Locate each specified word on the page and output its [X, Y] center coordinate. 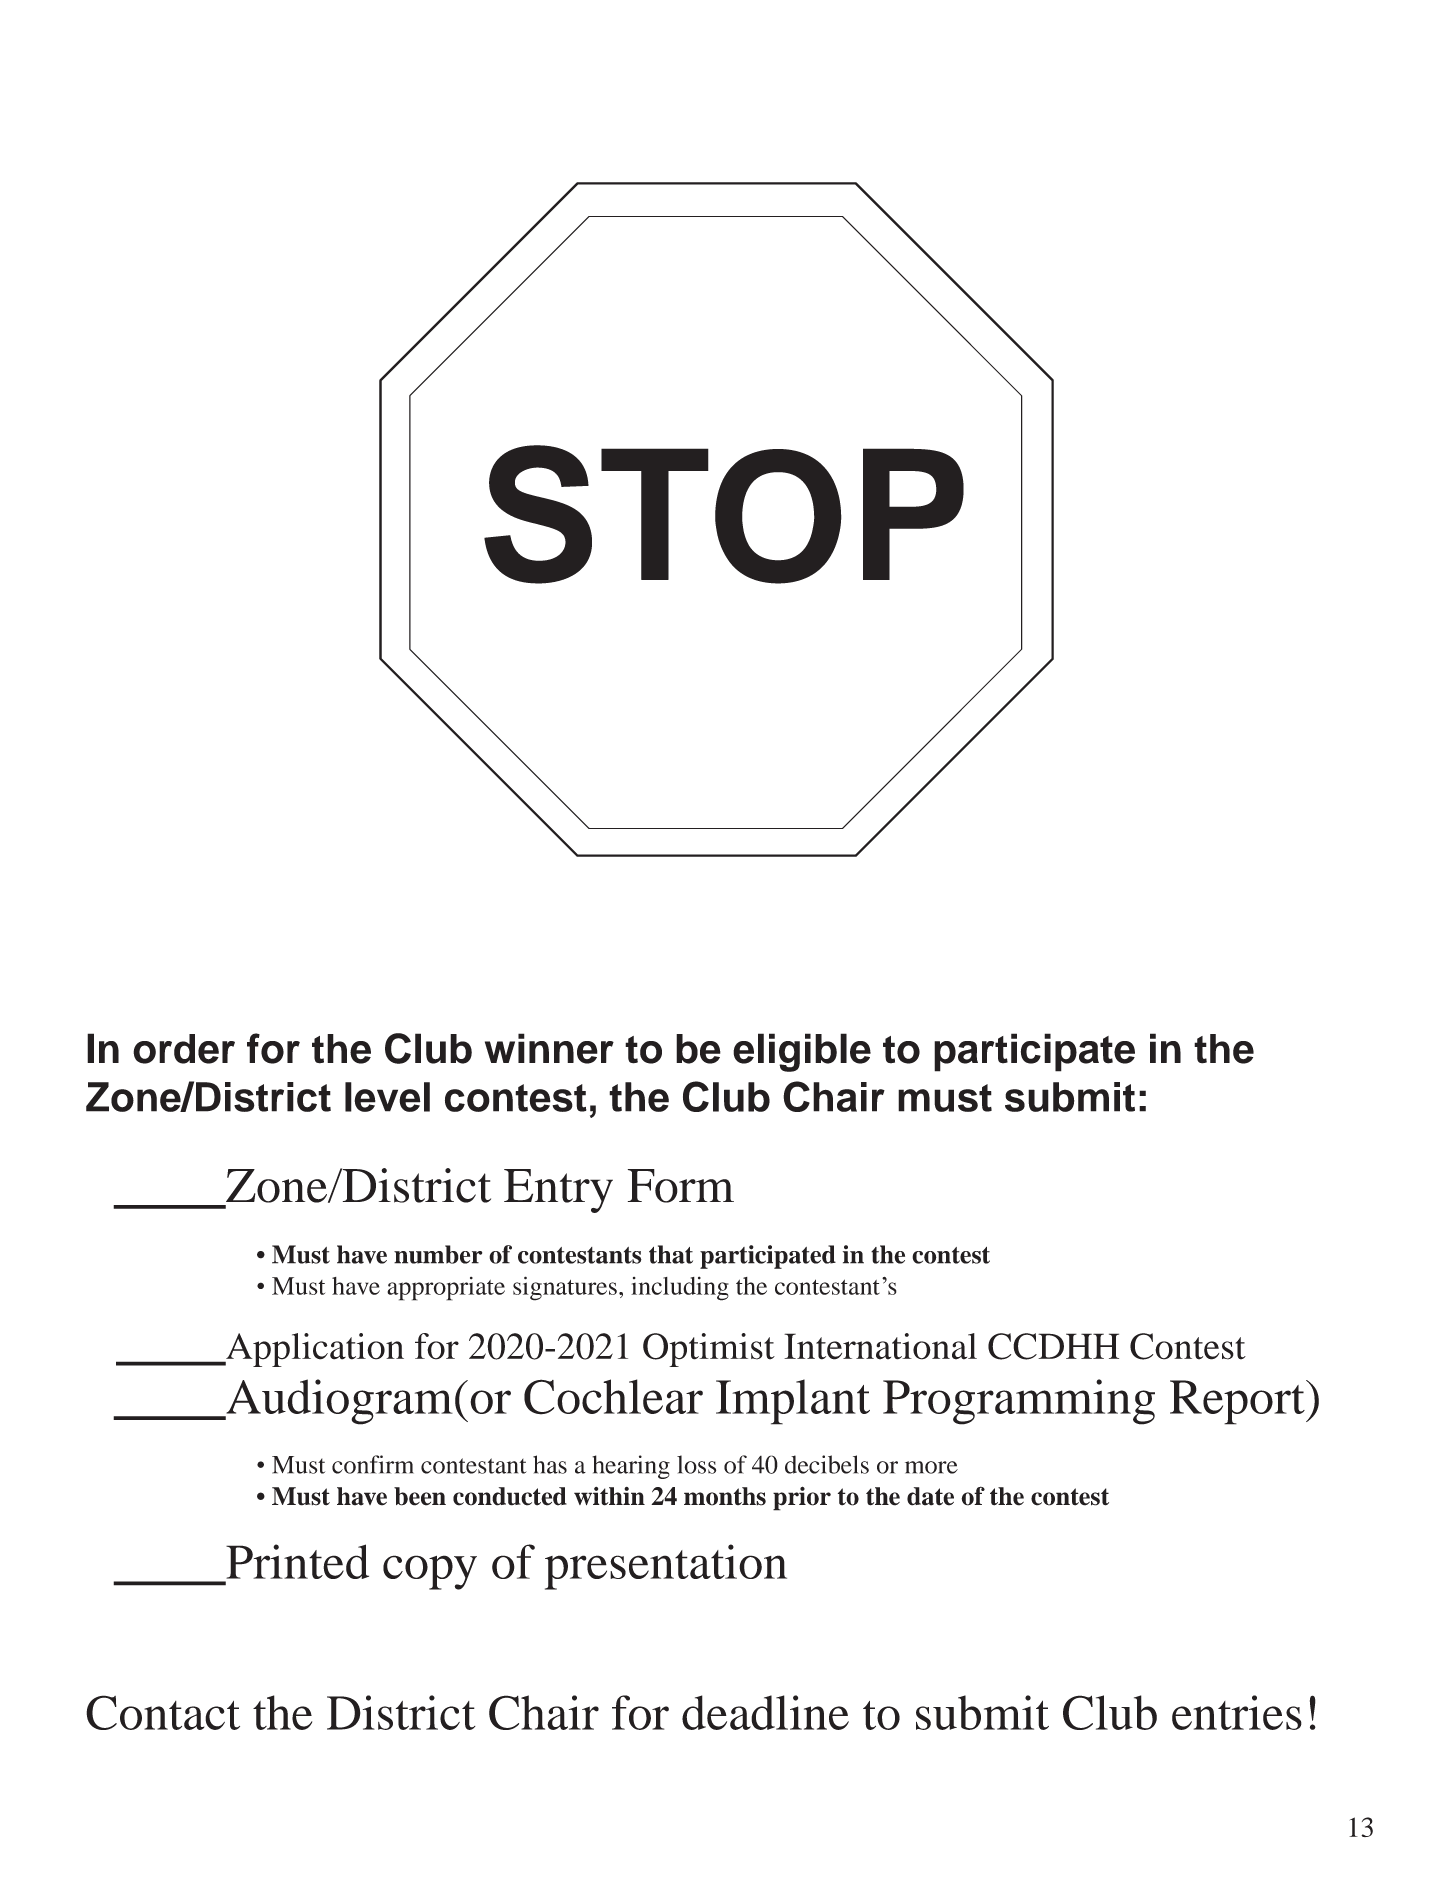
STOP [724, 514]
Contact [163, 1712]
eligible [802, 1052]
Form [681, 1186]
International [880, 1346]
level [387, 1097]
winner [549, 1048]
